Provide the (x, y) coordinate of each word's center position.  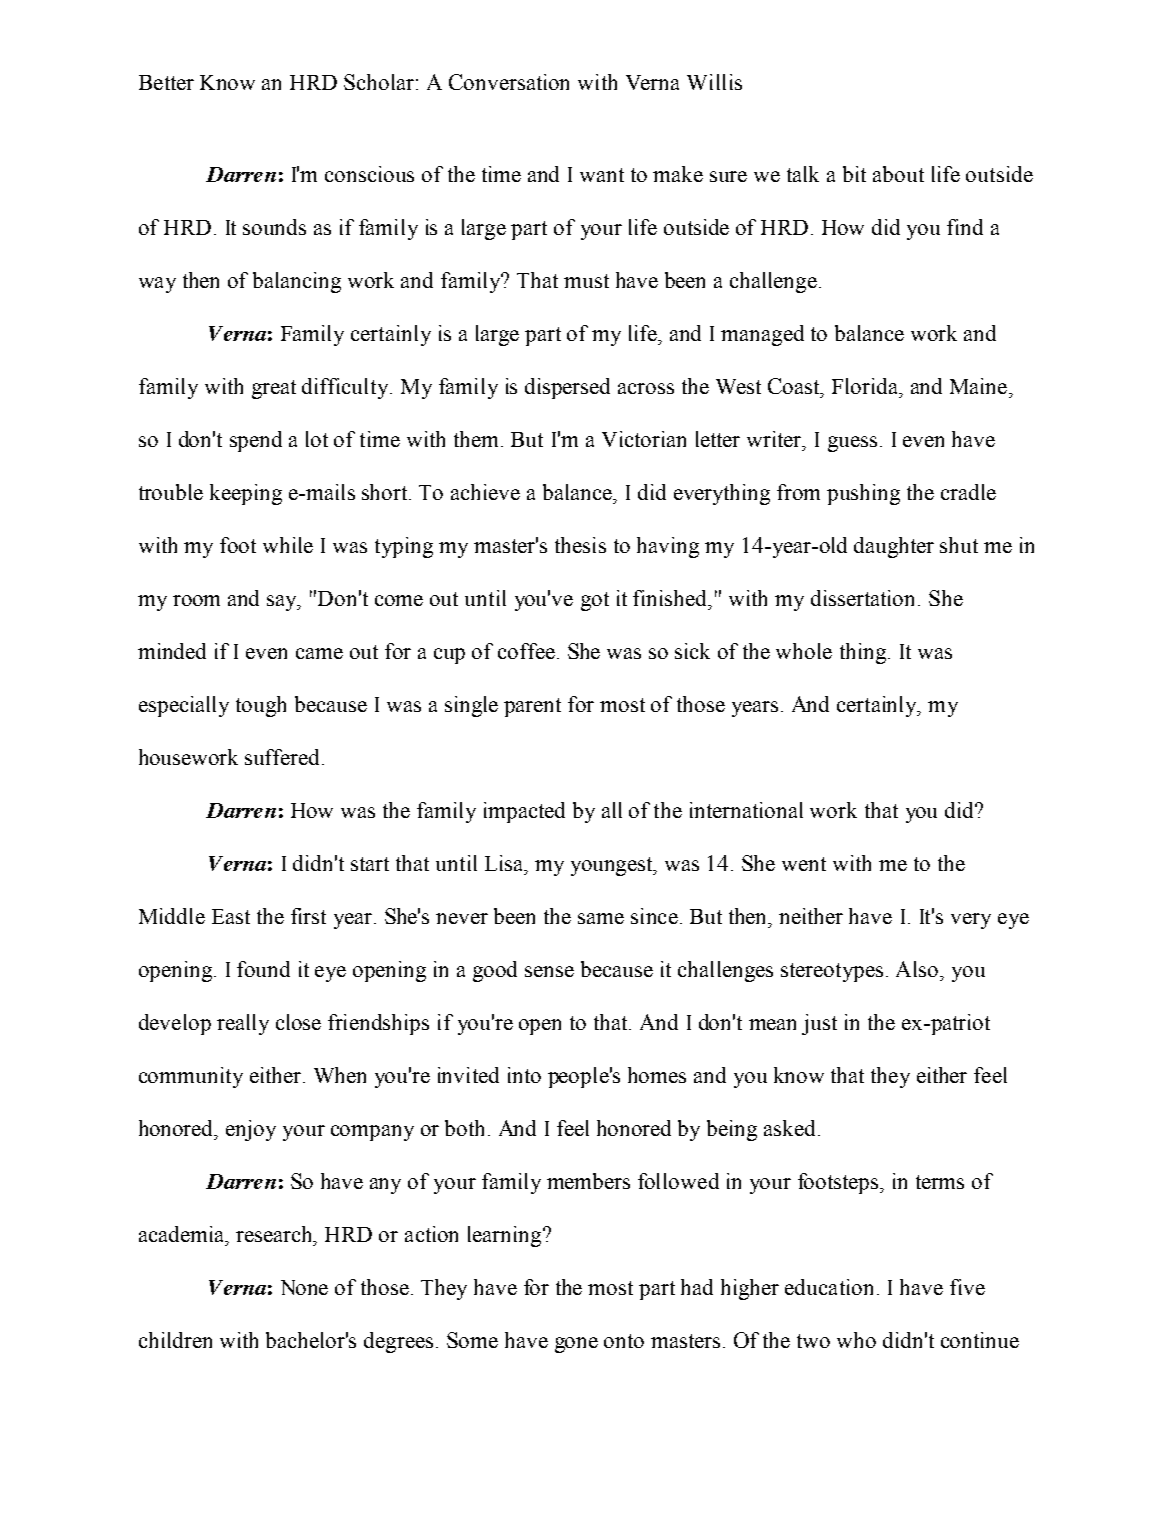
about (898, 174)
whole (804, 651)
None (304, 1287)
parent (532, 707)
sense (549, 971)
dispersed (567, 388)
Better (166, 82)
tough (261, 706)
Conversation (509, 82)
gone (576, 1345)
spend (256, 441)
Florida (866, 386)
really (243, 1024)
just (819, 1024)
